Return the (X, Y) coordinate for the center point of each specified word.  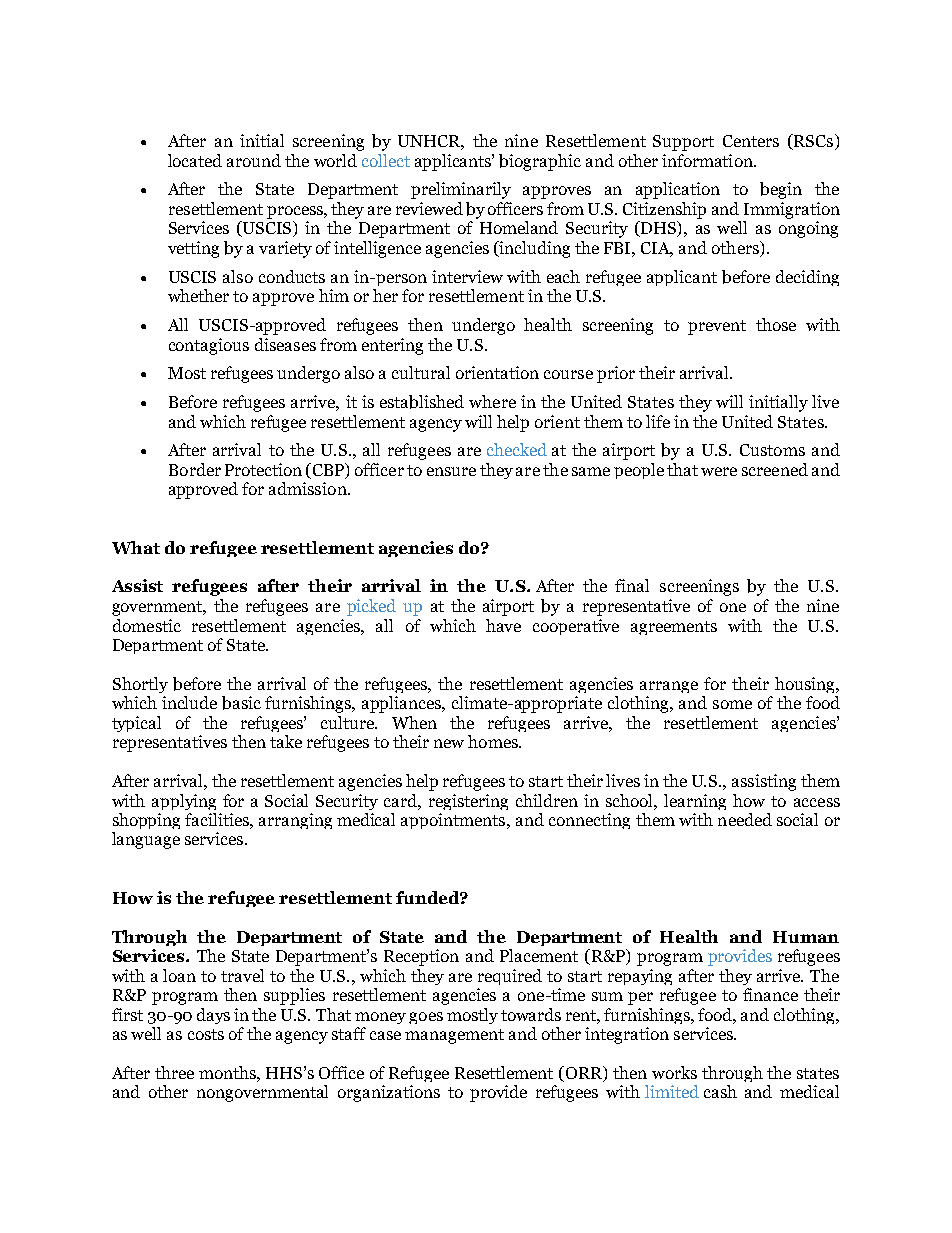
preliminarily (461, 190)
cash (720, 1091)
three (174, 1072)
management (454, 1036)
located (195, 160)
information (708, 160)
